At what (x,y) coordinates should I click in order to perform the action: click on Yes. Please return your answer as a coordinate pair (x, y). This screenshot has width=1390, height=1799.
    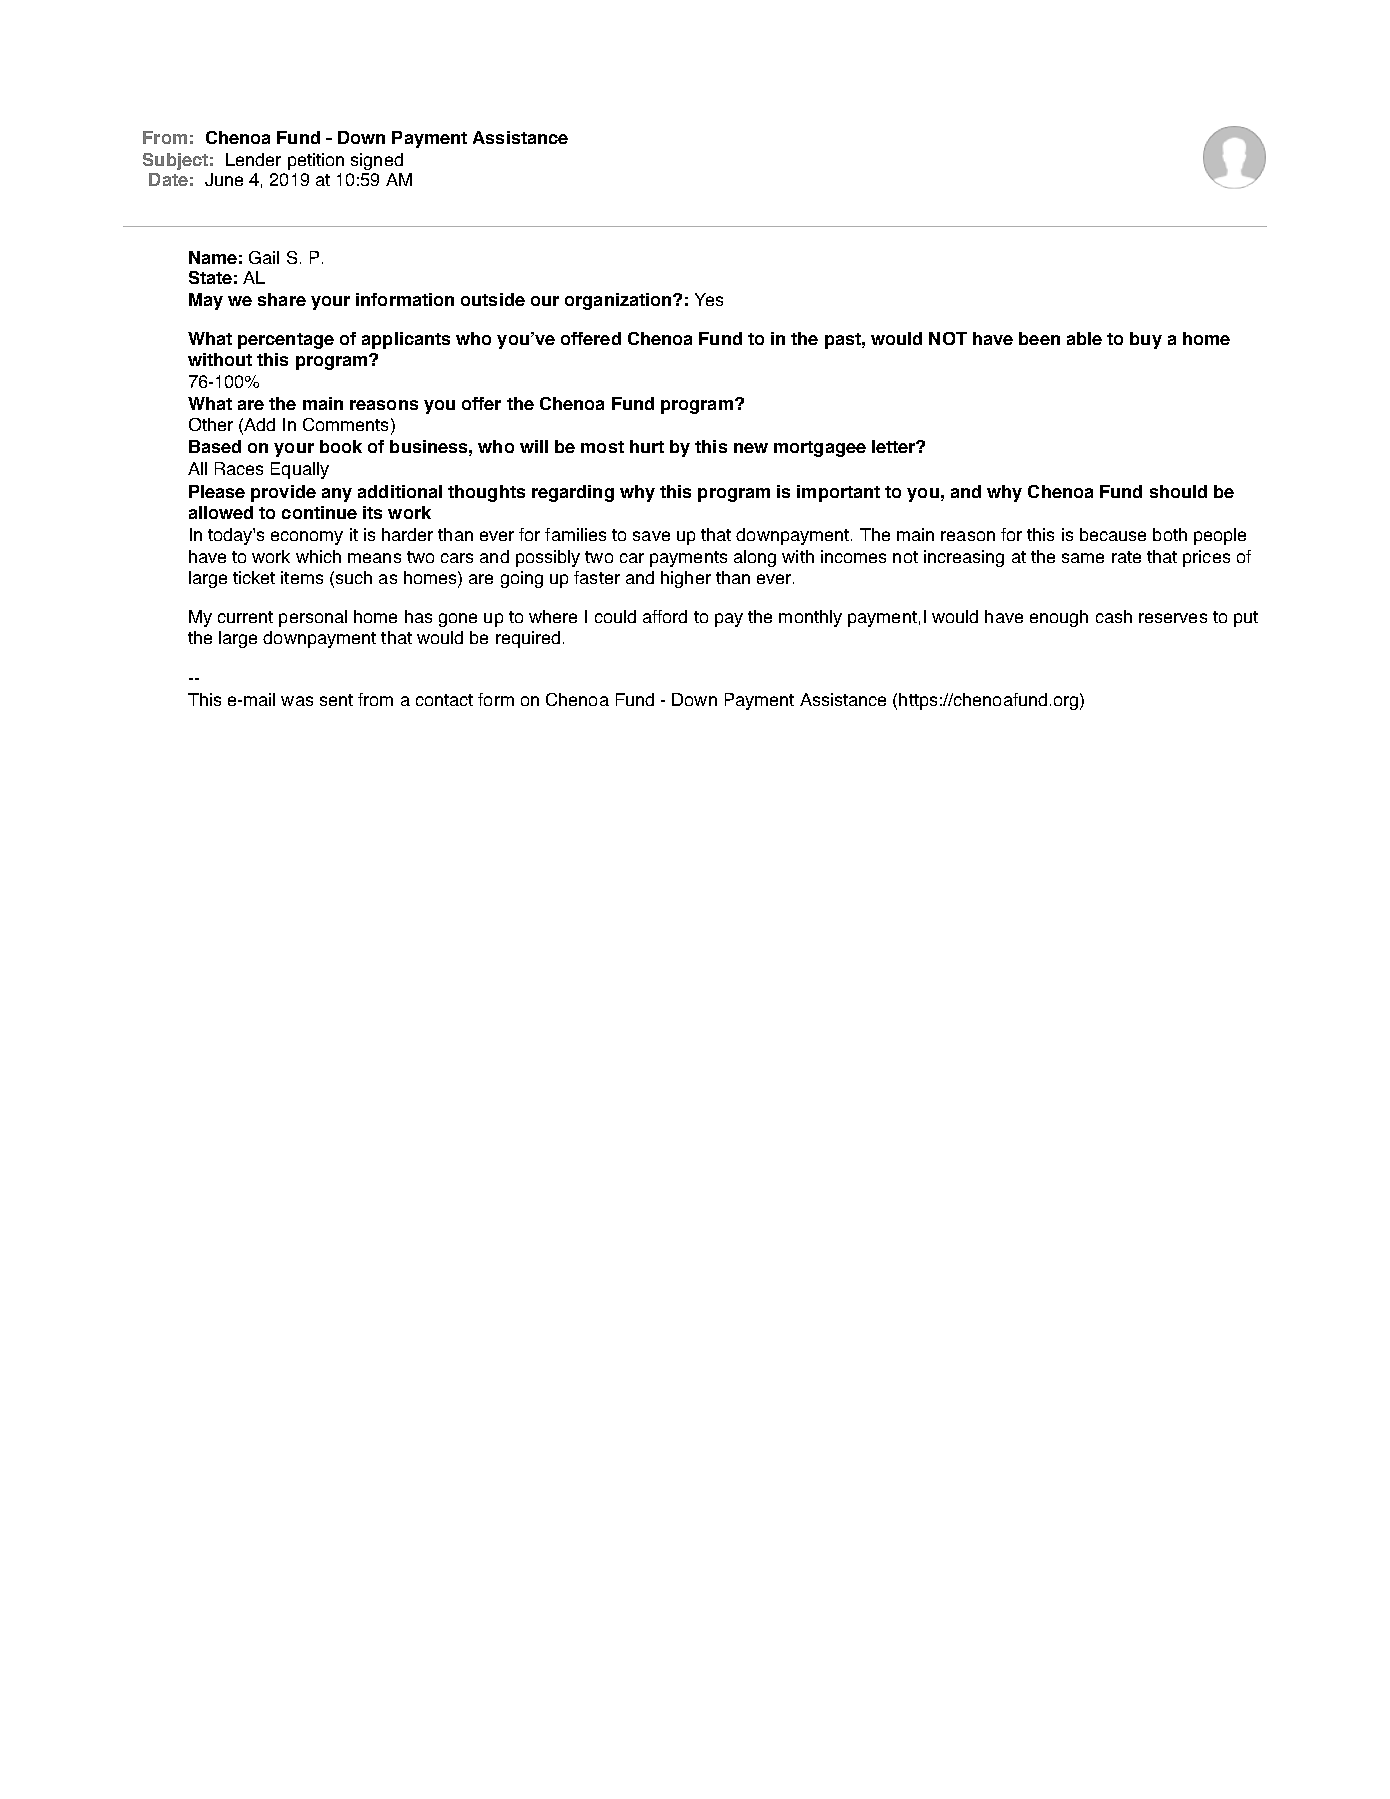
    Looking at the image, I should click on (709, 299).
